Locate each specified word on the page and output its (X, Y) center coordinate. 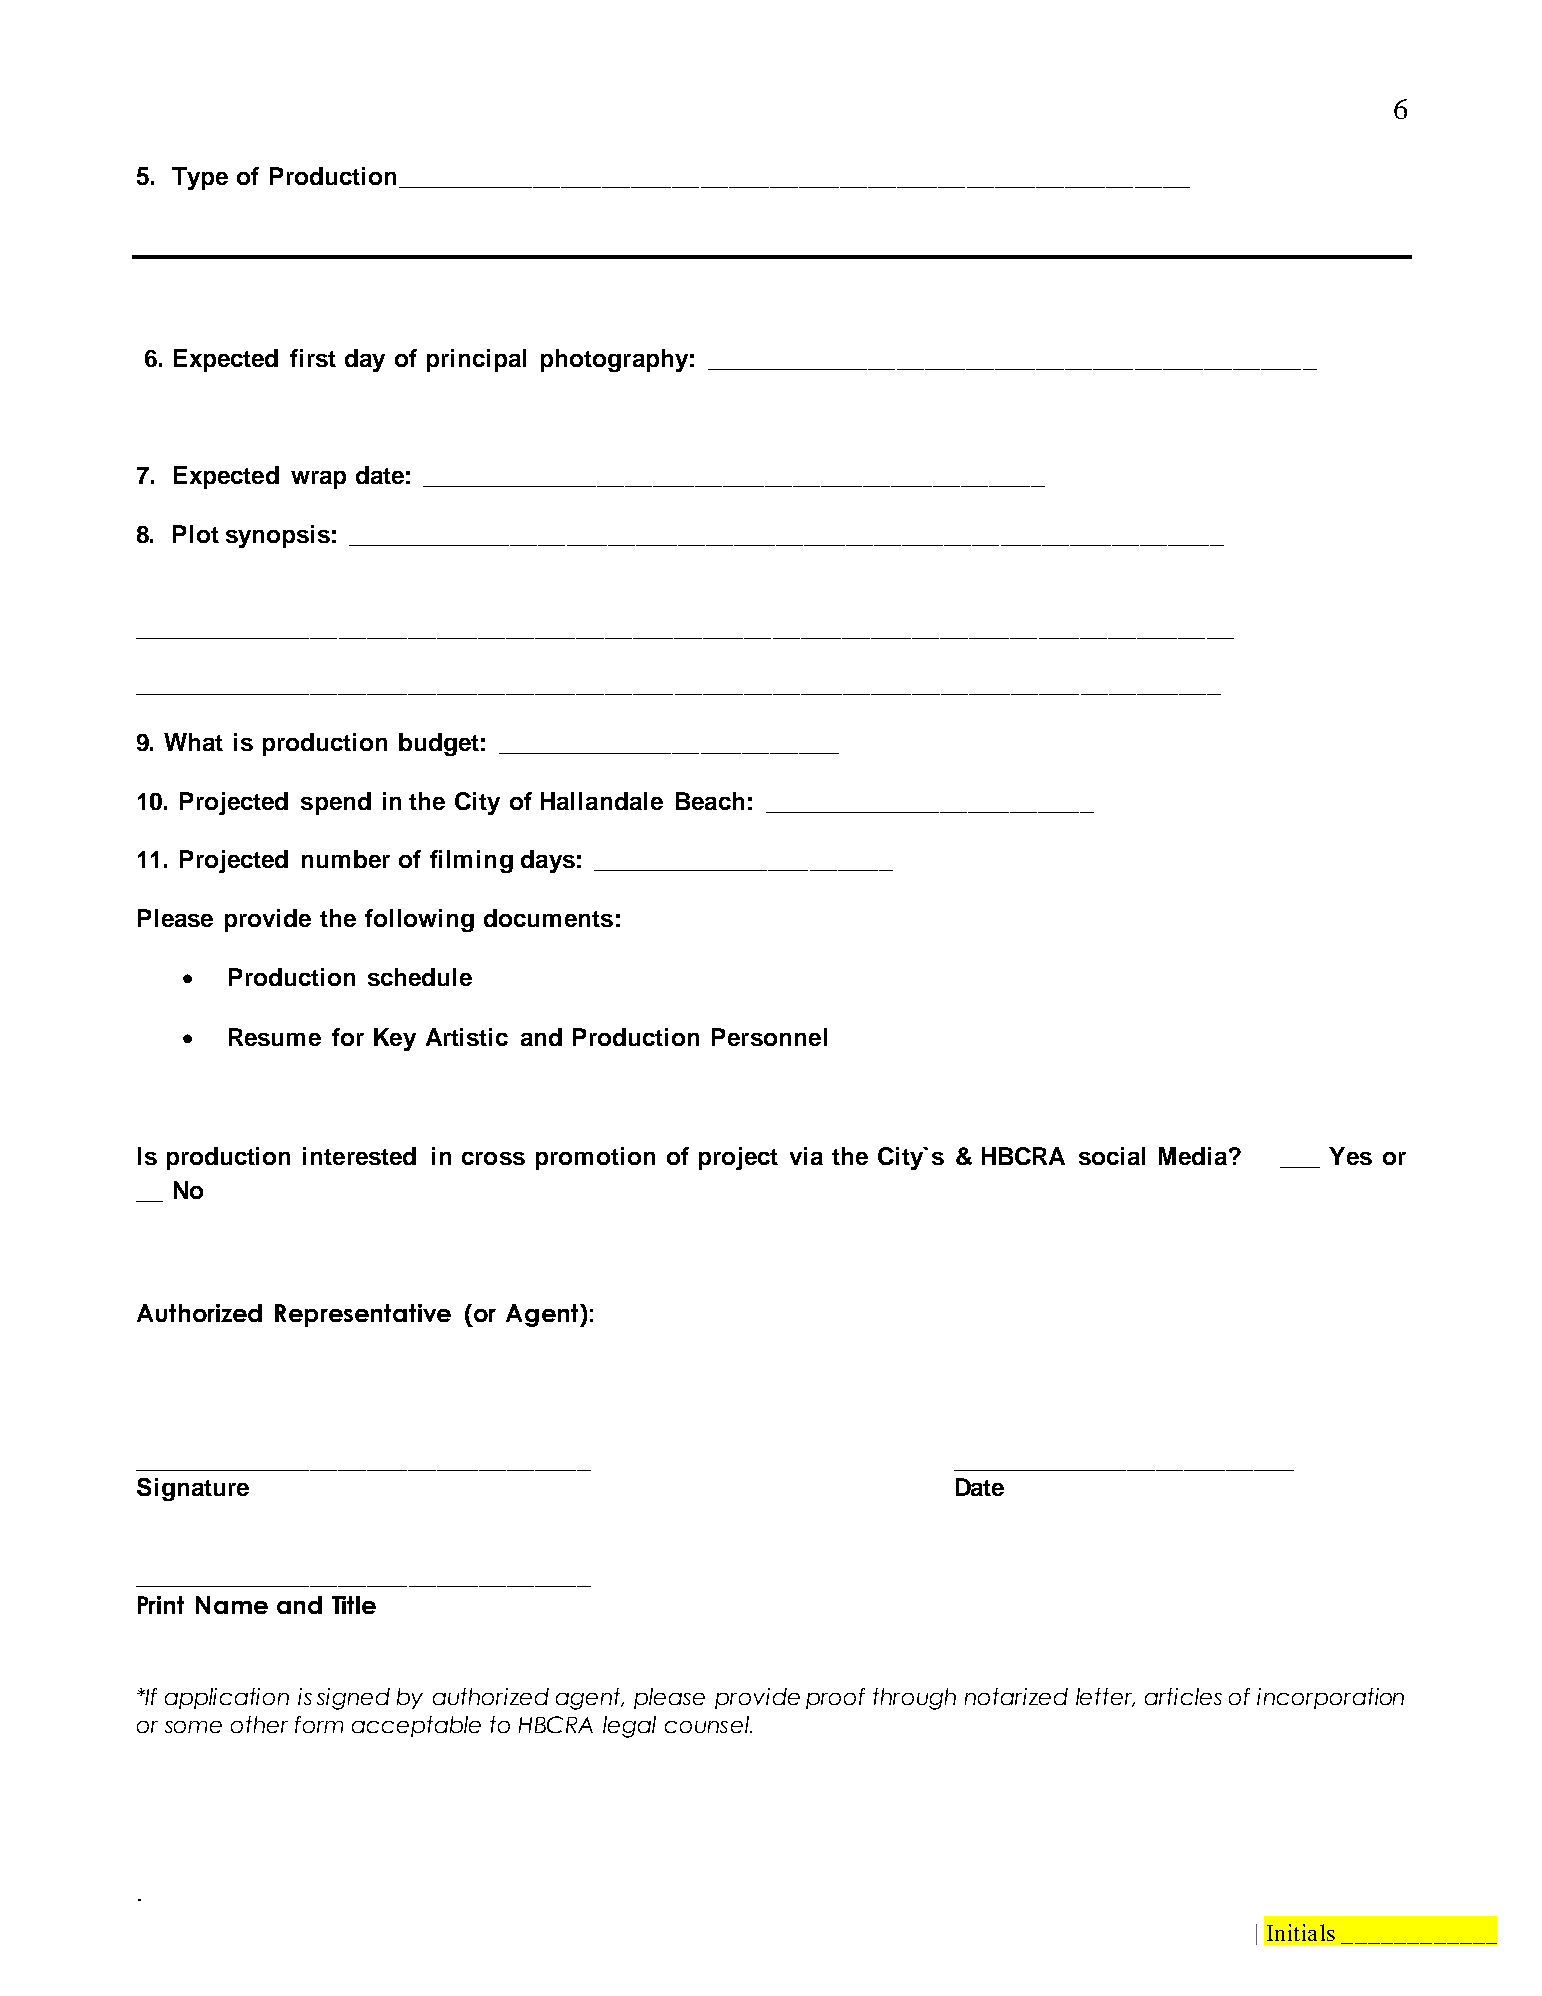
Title (354, 1605)
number (346, 859)
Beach (710, 801)
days (548, 861)
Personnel (769, 1037)
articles (1183, 1696)
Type (200, 178)
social (1112, 1156)
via (806, 1156)
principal (476, 360)
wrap (318, 480)
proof (835, 1698)
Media (1193, 1156)
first (313, 358)
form (319, 1724)
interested (359, 1156)
